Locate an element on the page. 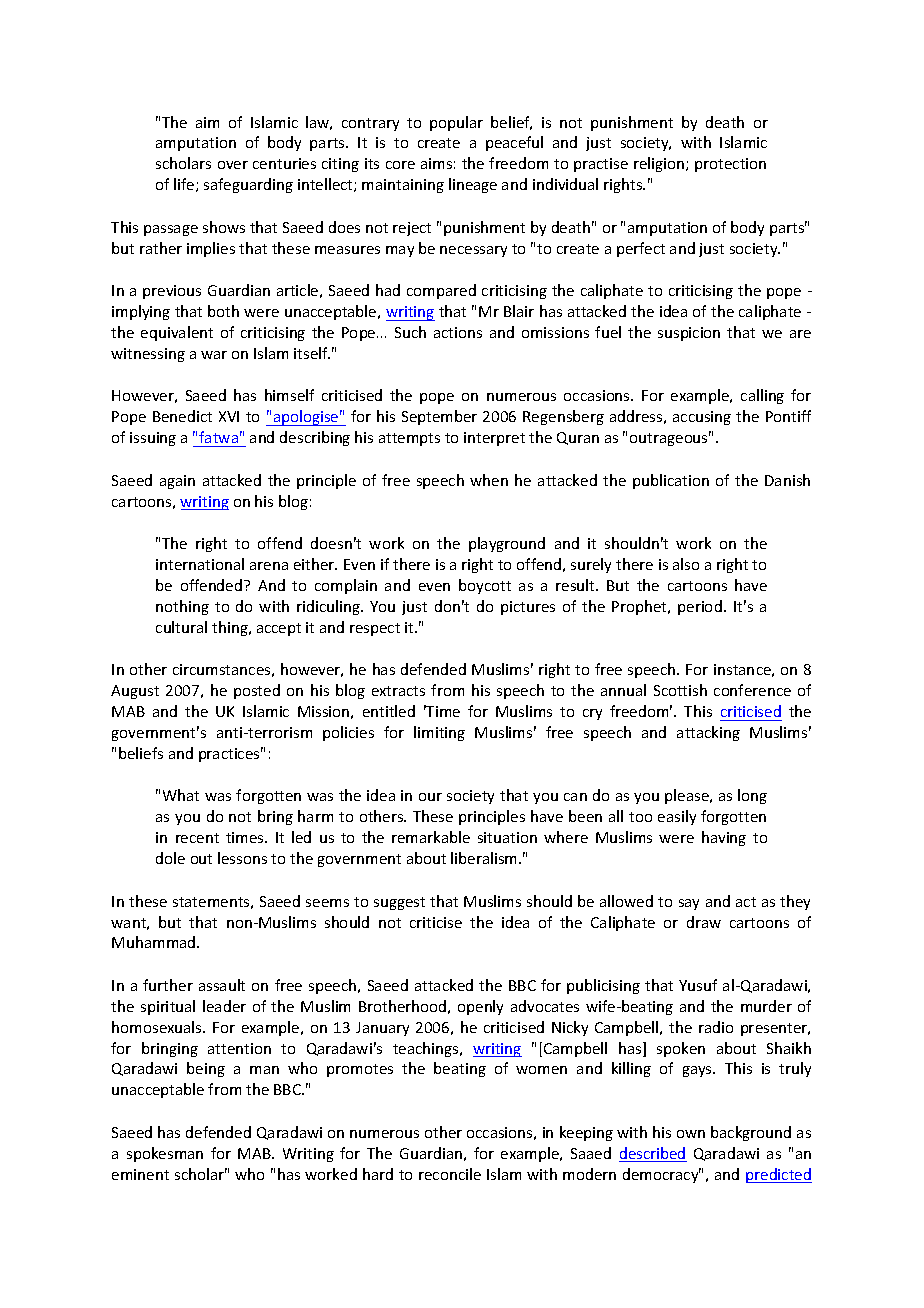 Image resolution: width=924 pixels, height=1308 pixels. September is located at coordinates (439, 417).
